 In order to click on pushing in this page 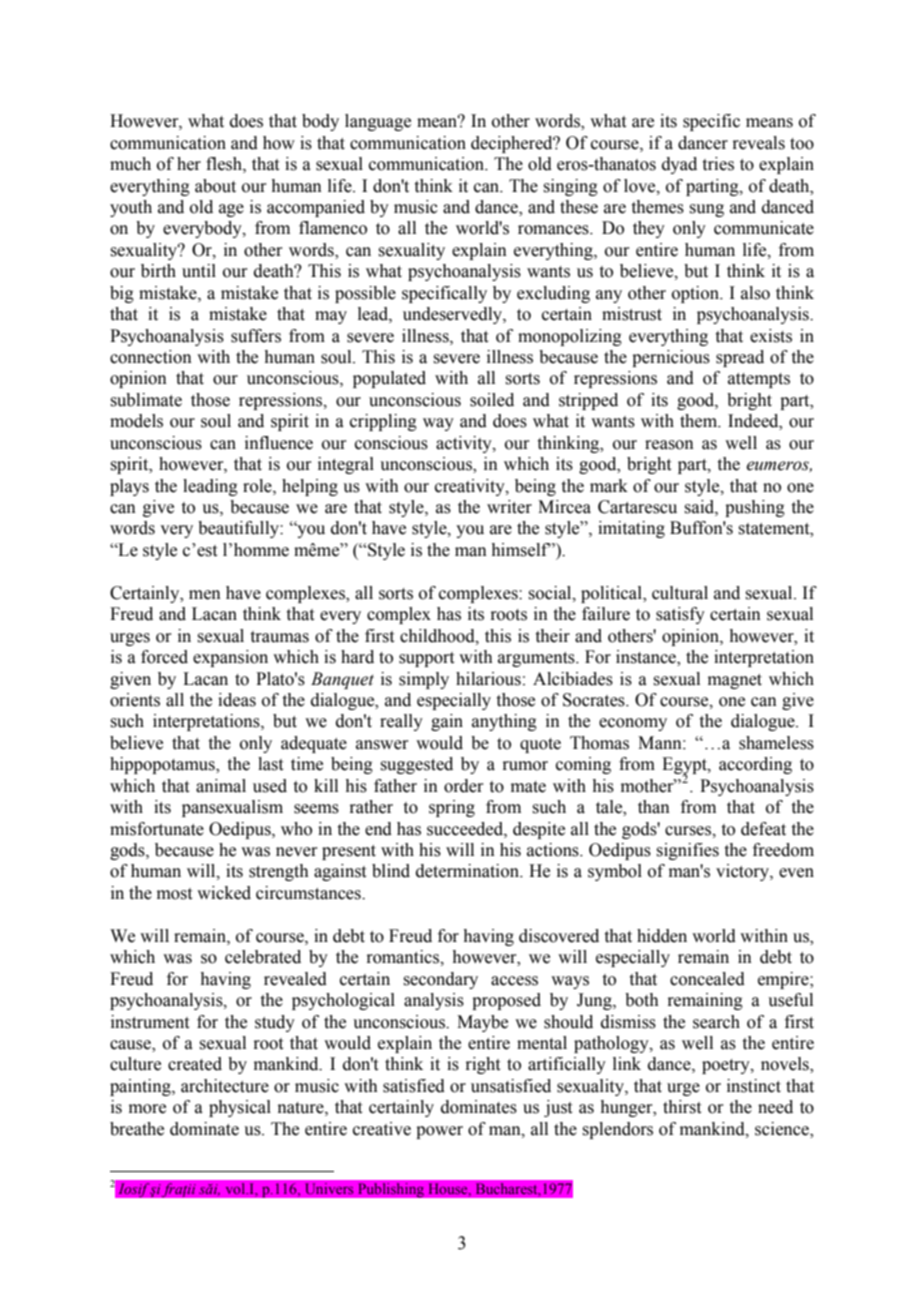, I will do `click(755, 508)`.
